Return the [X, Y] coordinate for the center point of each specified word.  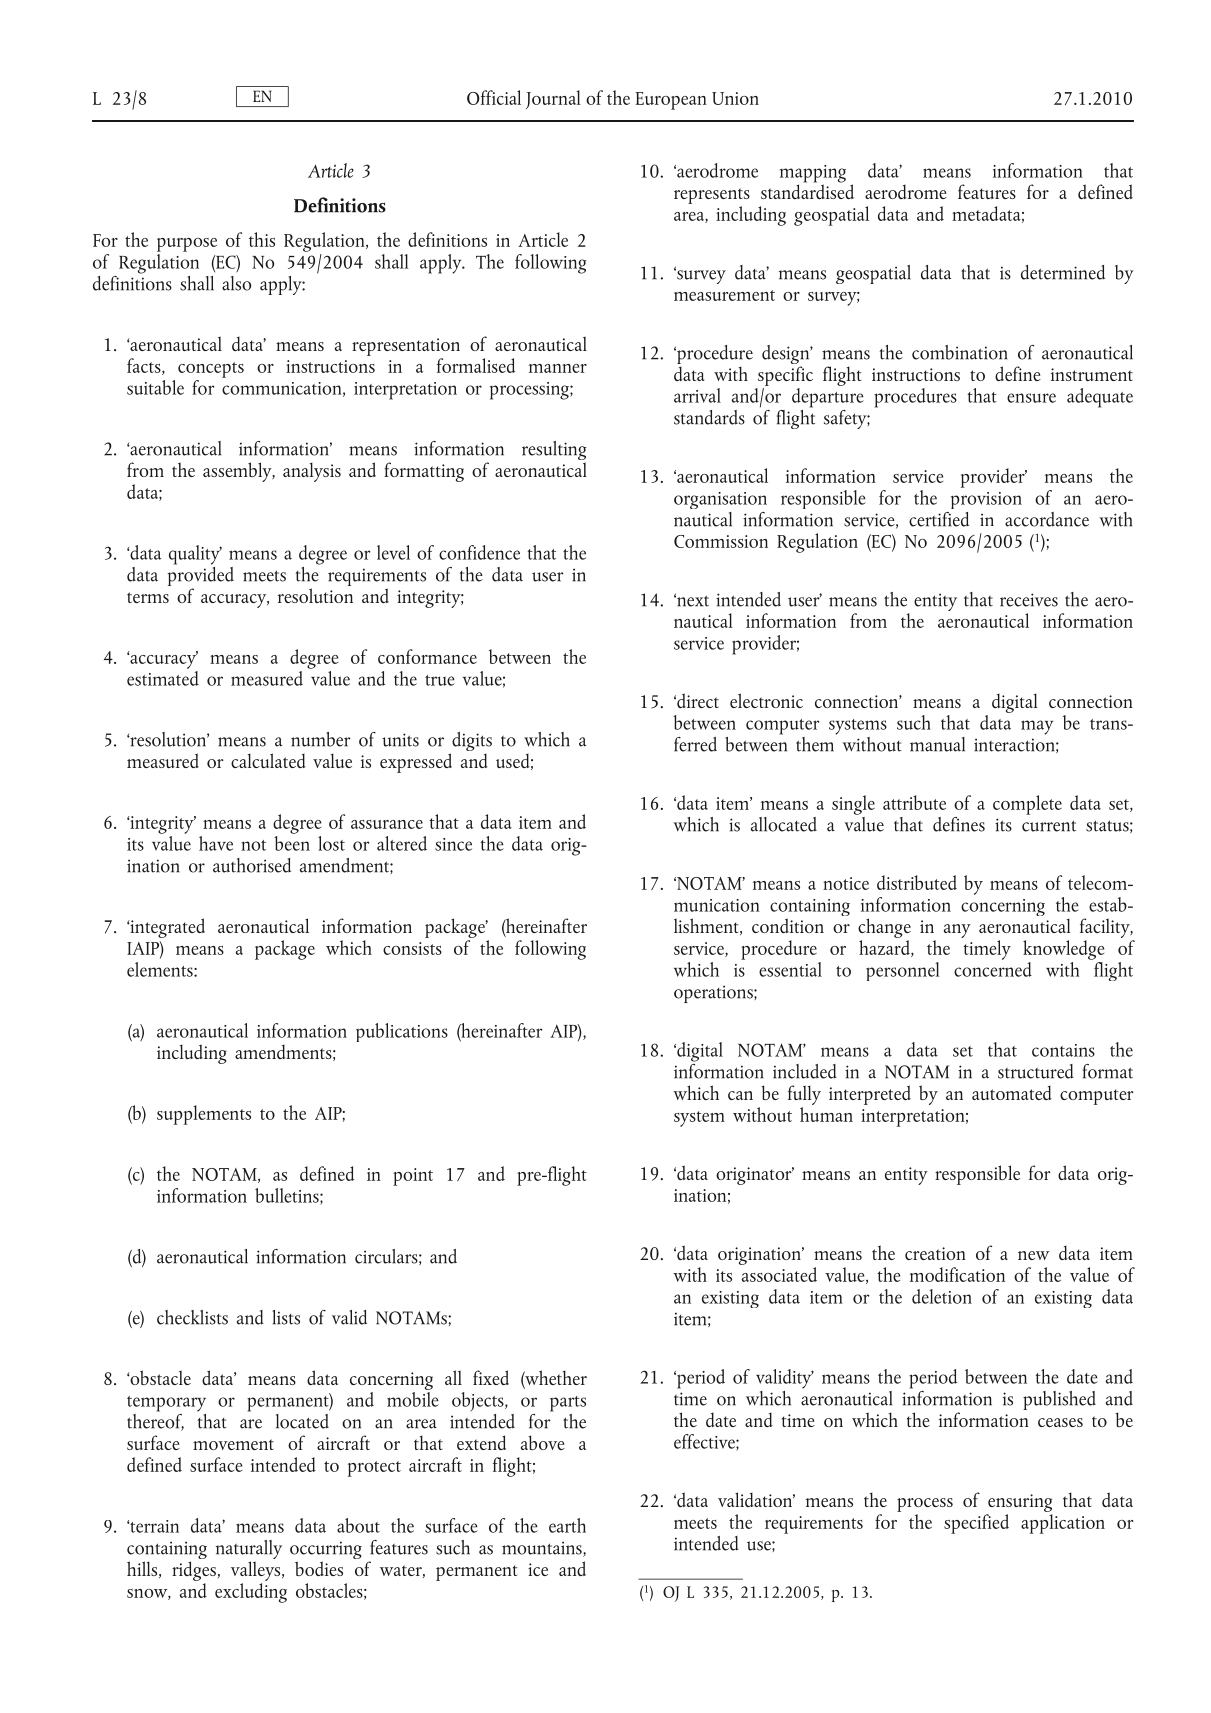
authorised [252, 865]
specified [976, 1524]
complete [1027, 805]
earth [567, 1525]
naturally [249, 1551]
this [262, 239]
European [671, 101]
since [453, 844]
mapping [813, 175]
